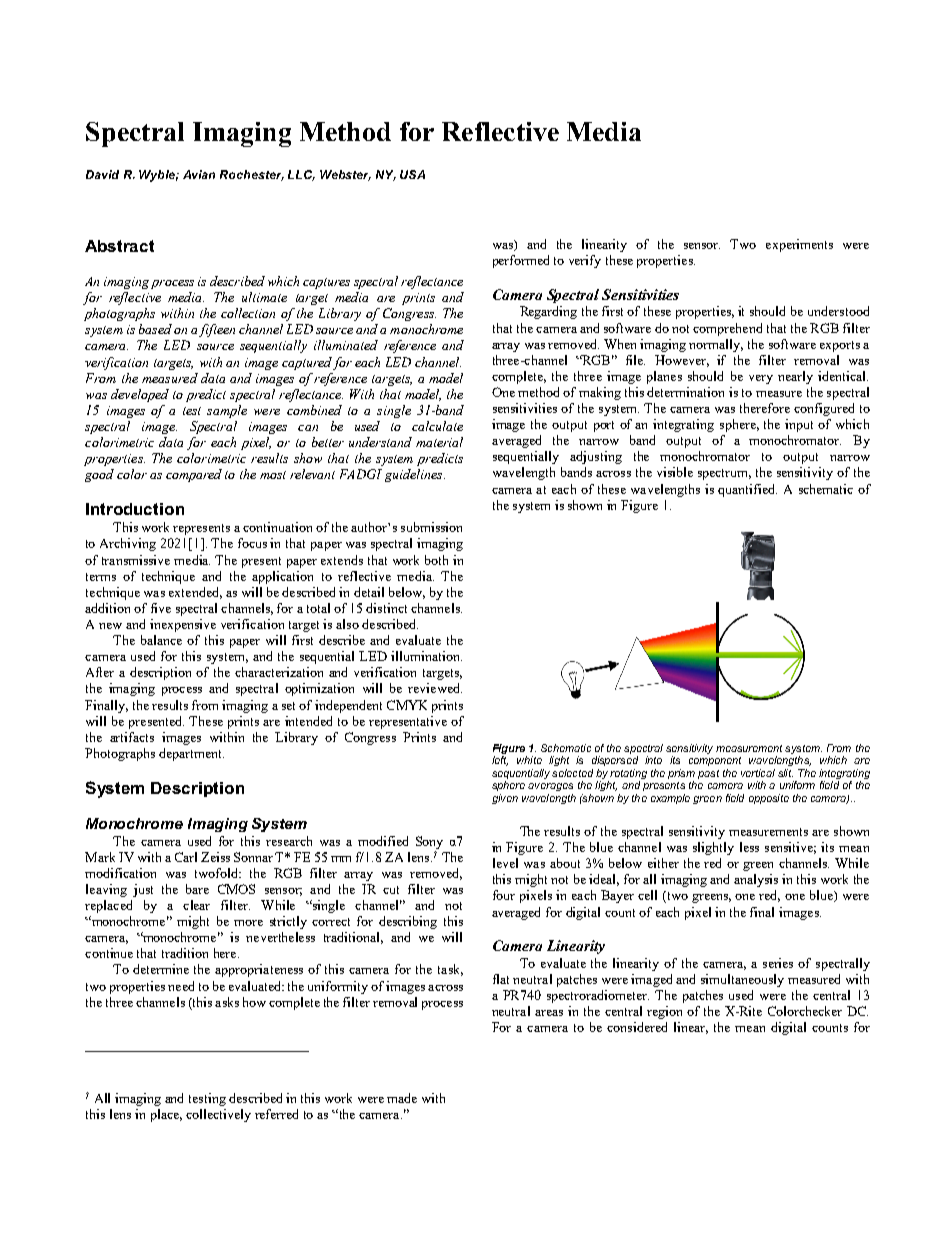 The height and width of the page is (1233, 952). Describe the element at coordinates (218, 1115) in the page. I see `collectively` at that location.
